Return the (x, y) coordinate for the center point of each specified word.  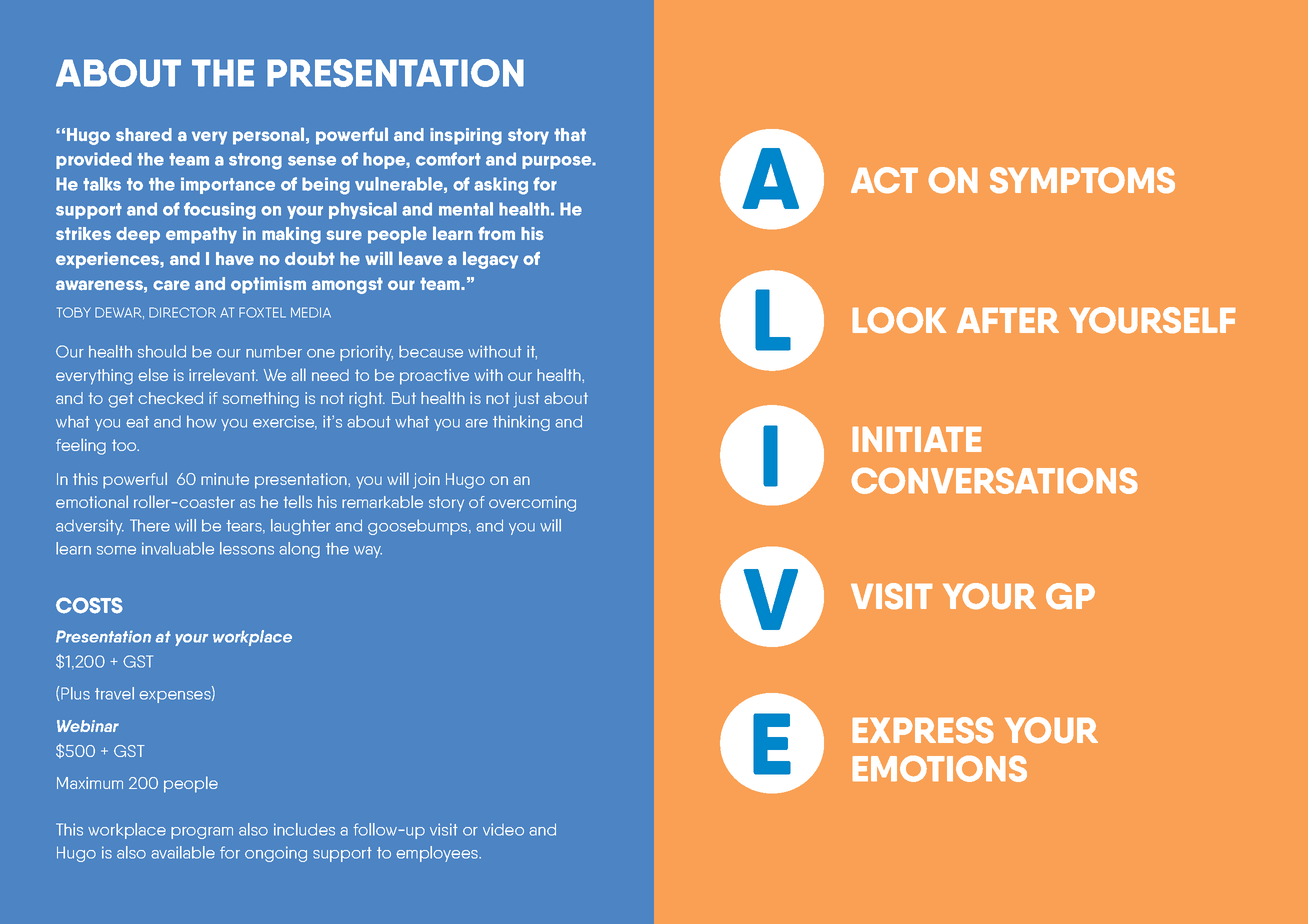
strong (255, 161)
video (503, 829)
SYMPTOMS (1082, 180)
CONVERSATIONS (994, 481)
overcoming (532, 504)
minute (225, 479)
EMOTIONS (940, 769)
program (202, 833)
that (570, 134)
